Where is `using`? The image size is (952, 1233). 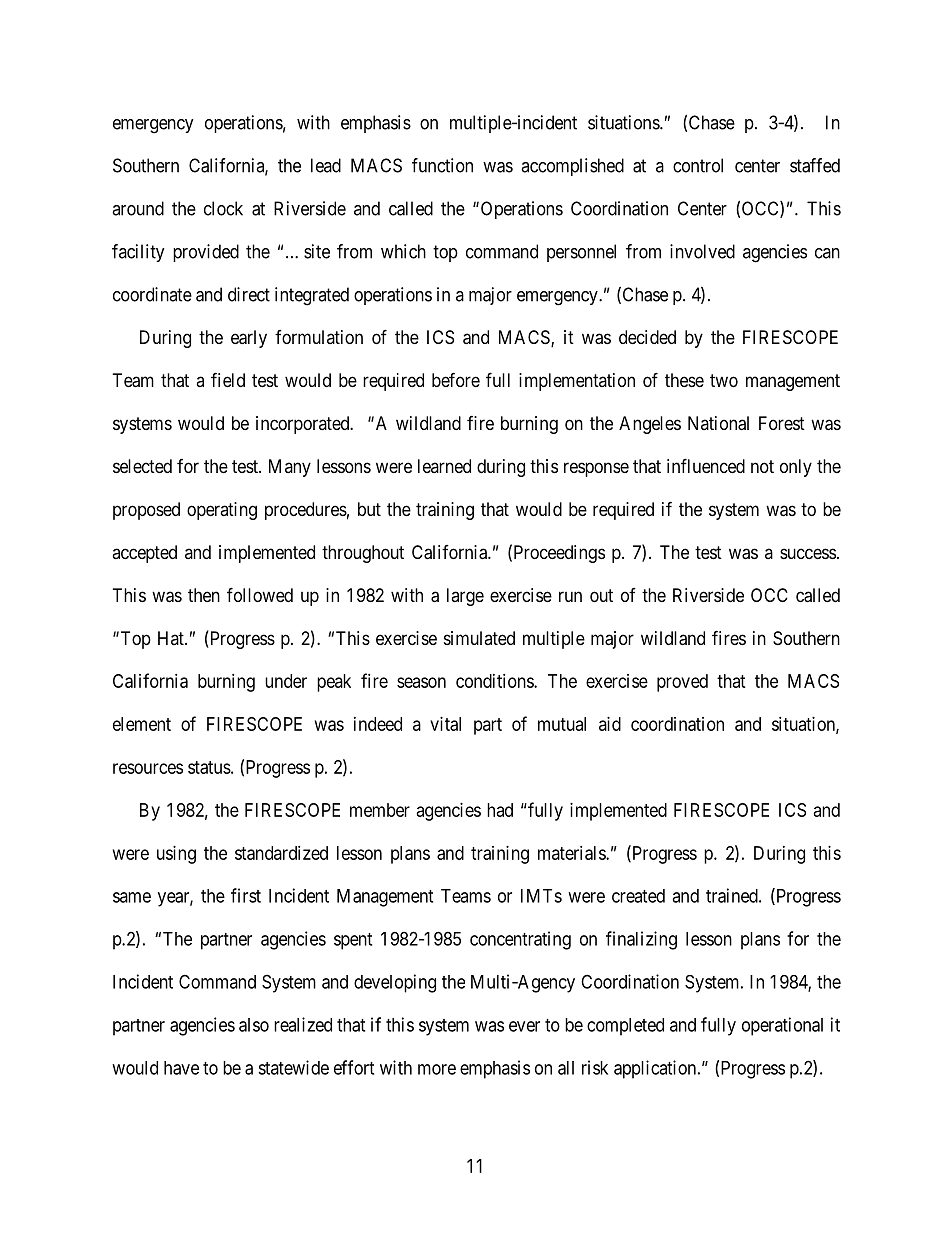
using is located at coordinates (176, 855).
